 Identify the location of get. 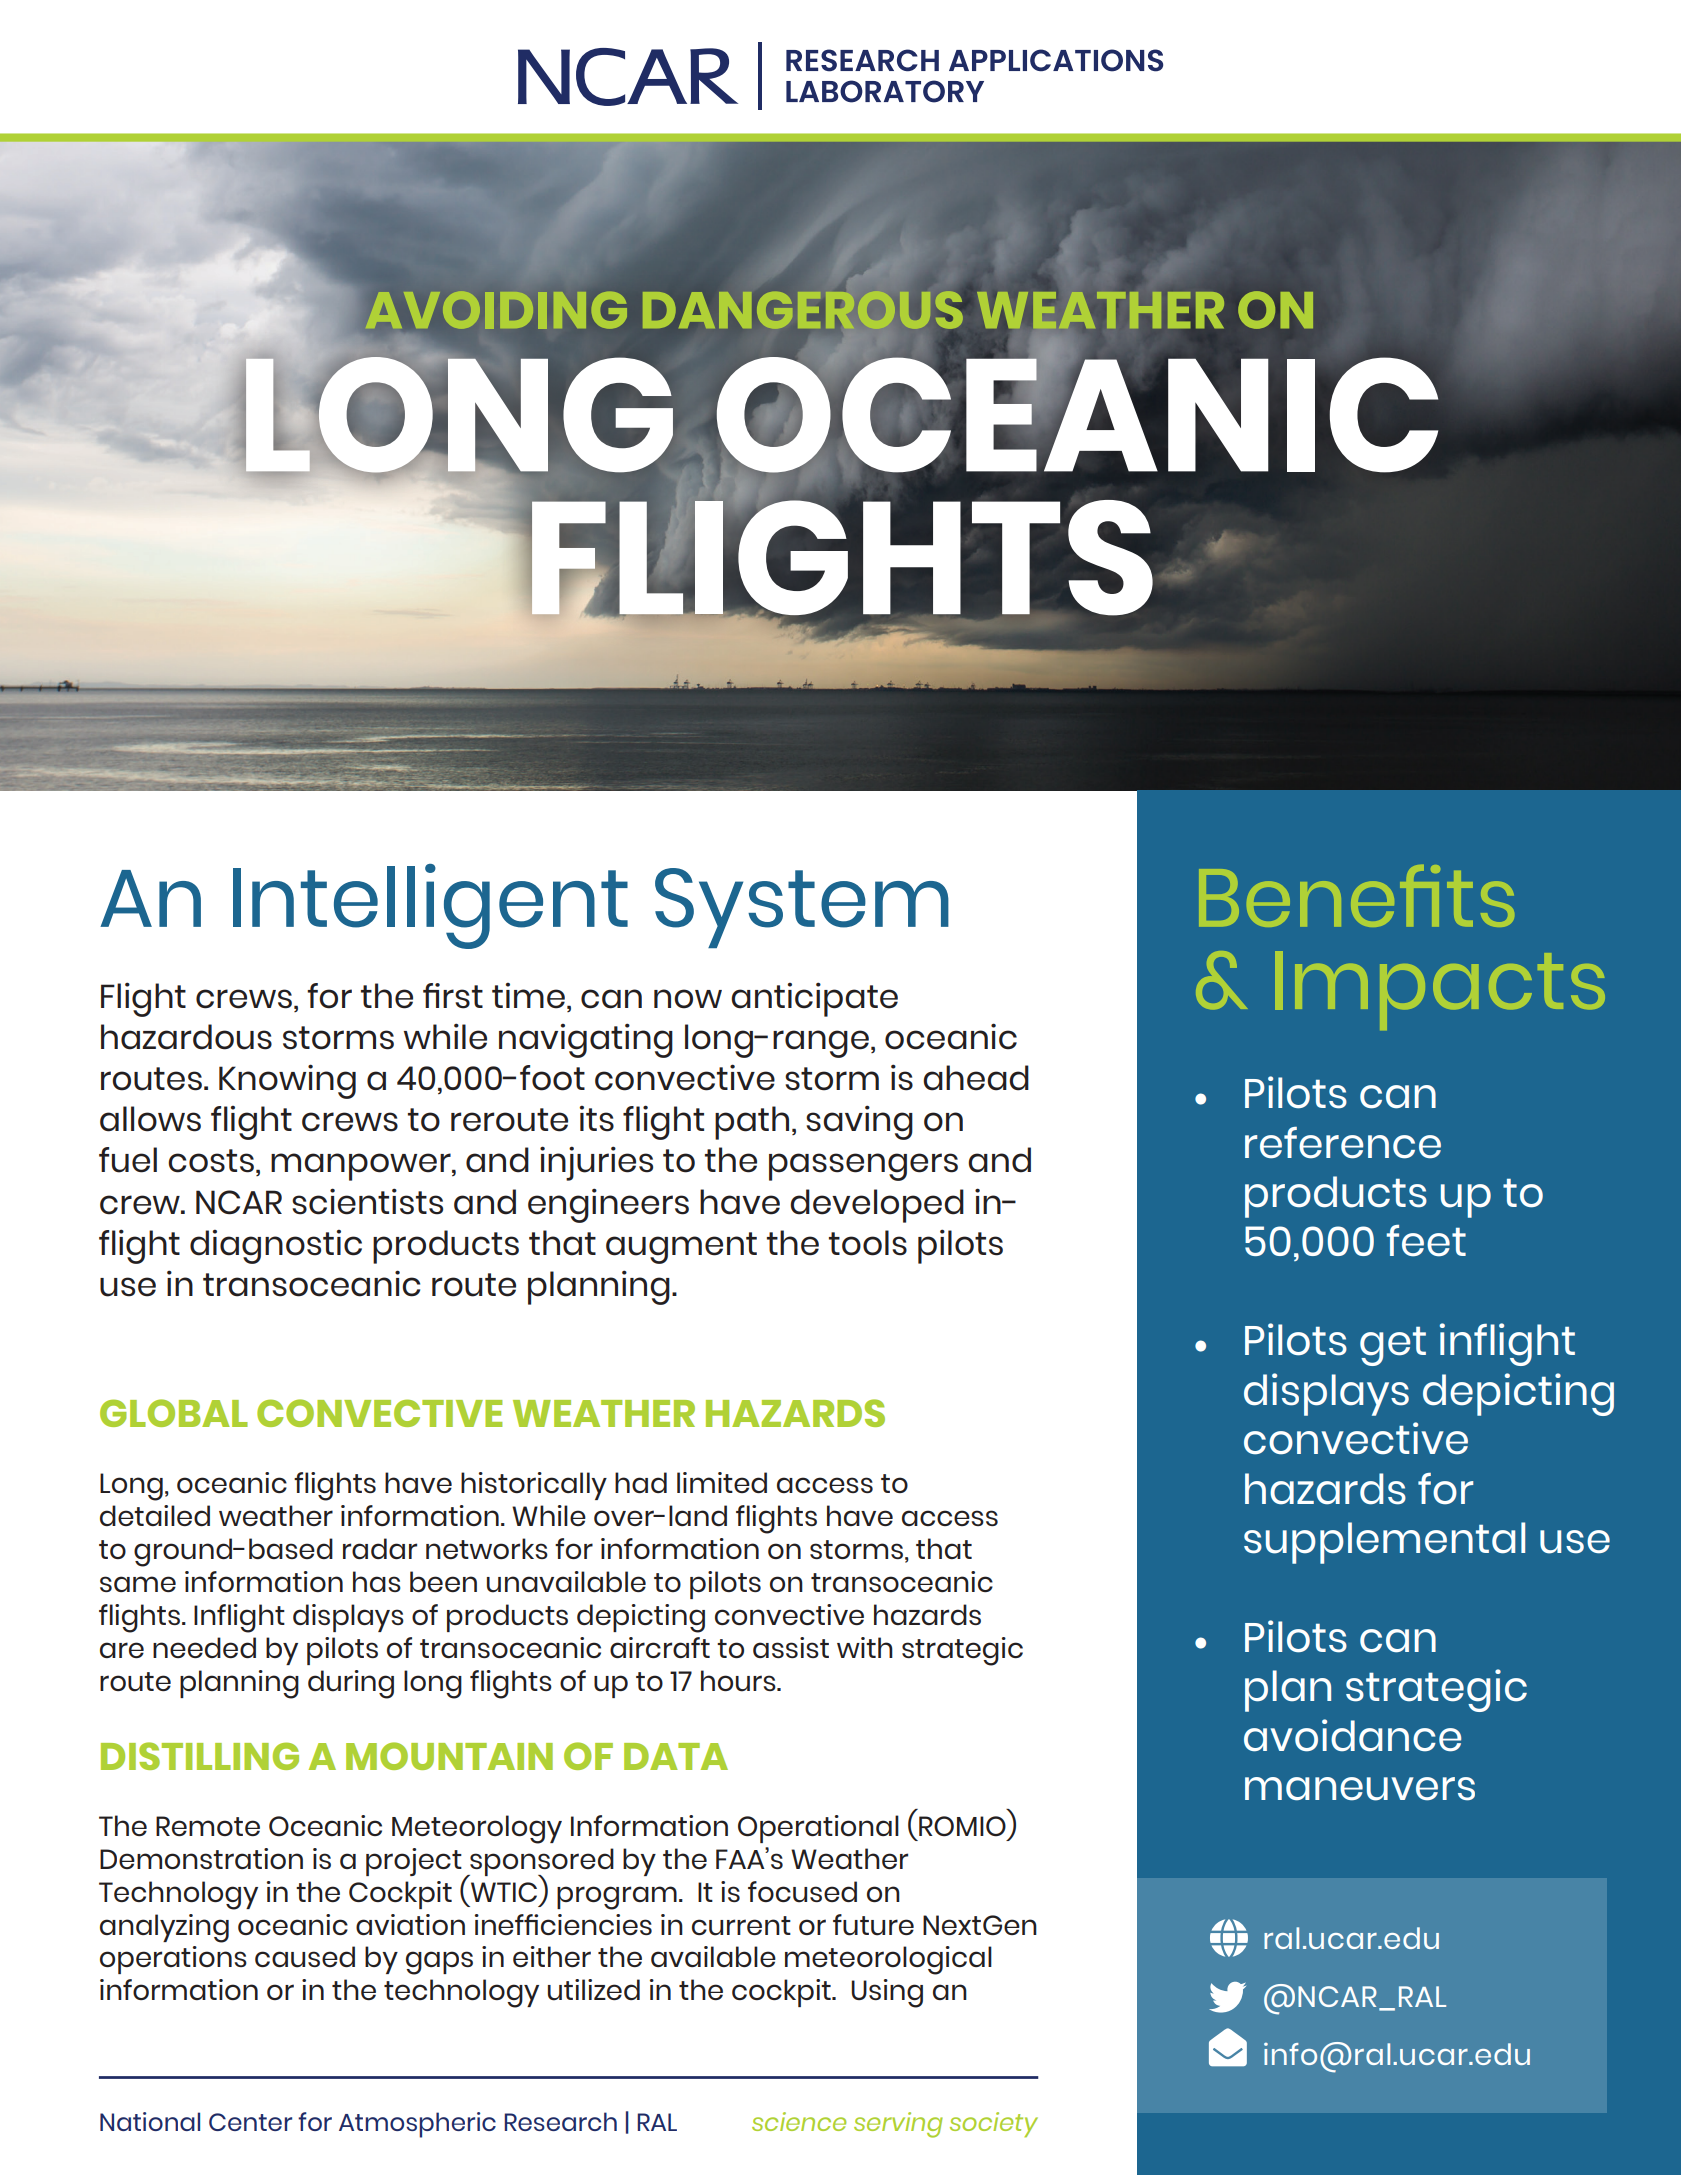
(1393, 1346).
